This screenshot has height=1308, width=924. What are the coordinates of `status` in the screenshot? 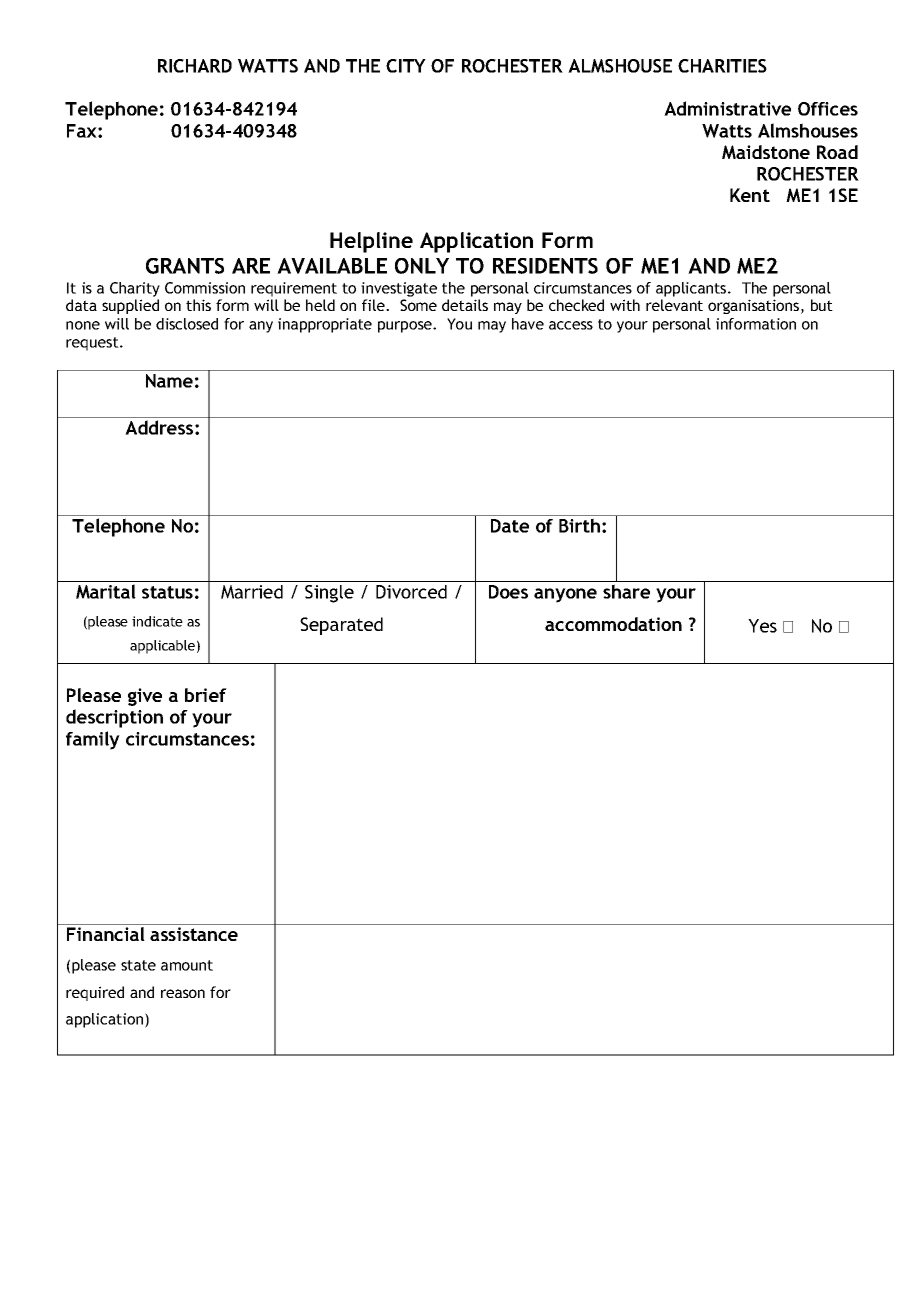 It's located at (167, 592).
